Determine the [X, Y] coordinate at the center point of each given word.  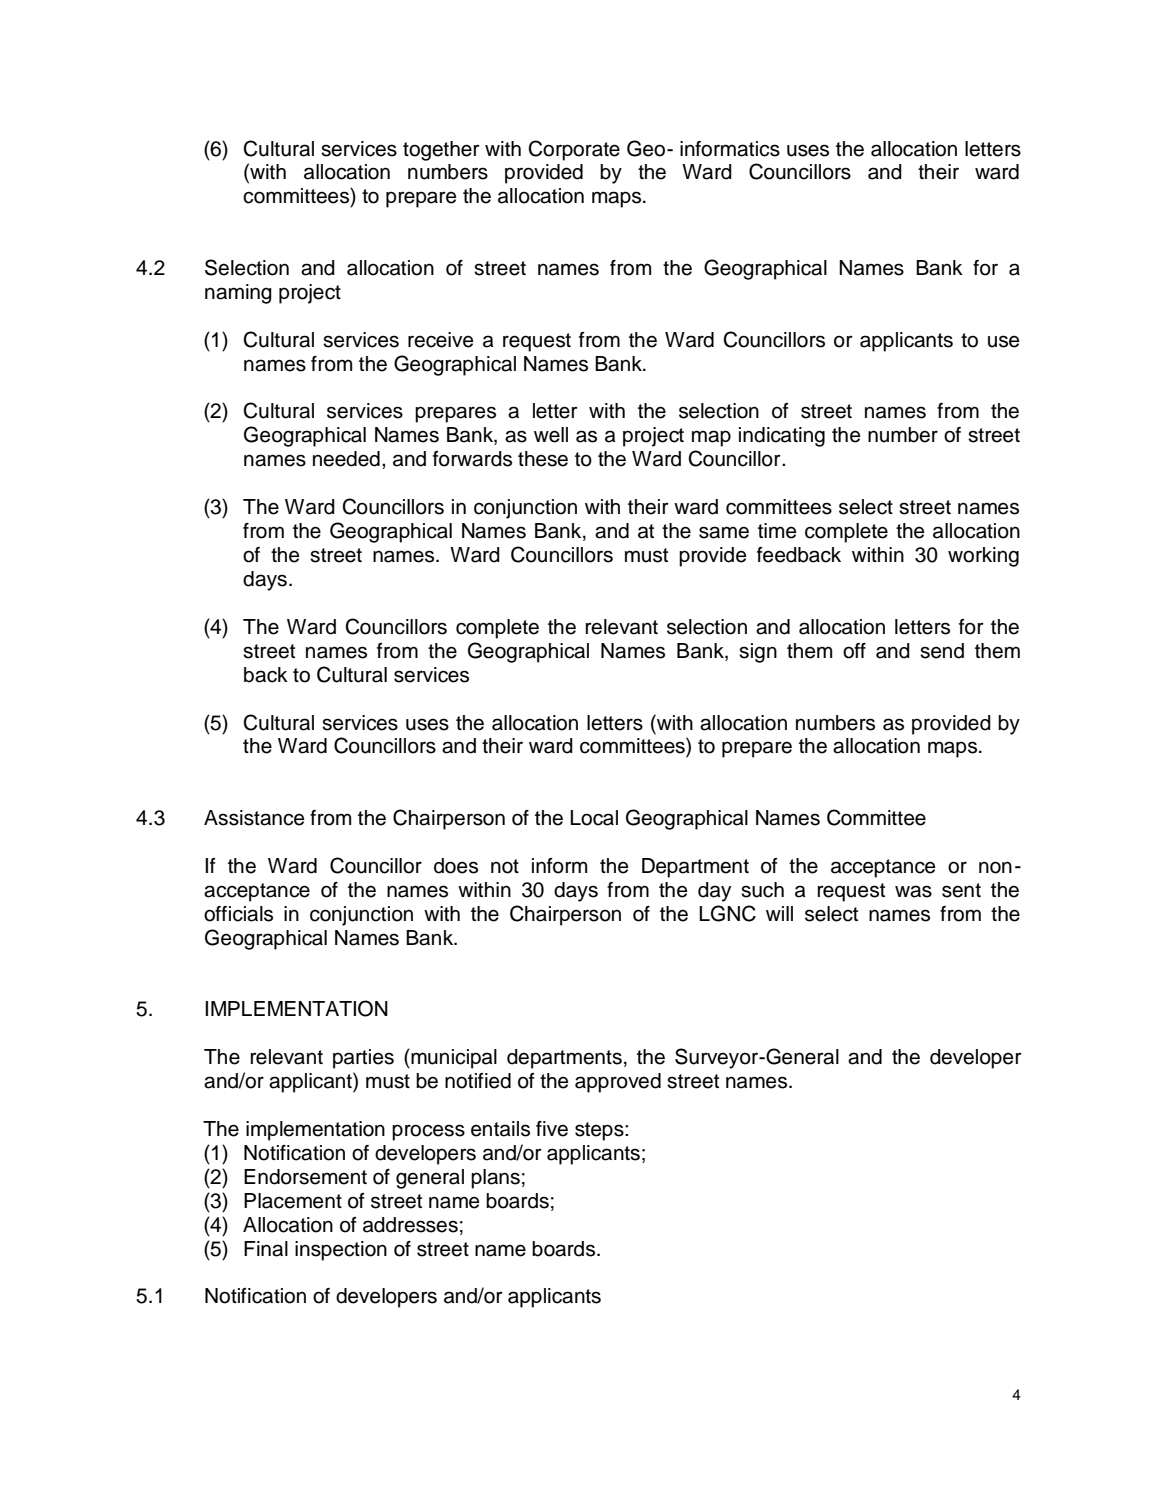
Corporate [574, 150]
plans [495, 1179]
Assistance [254, 818]
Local [594, 818]
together [441, 151]
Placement [293, 1201]
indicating [782, 437]
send [942, 651]
